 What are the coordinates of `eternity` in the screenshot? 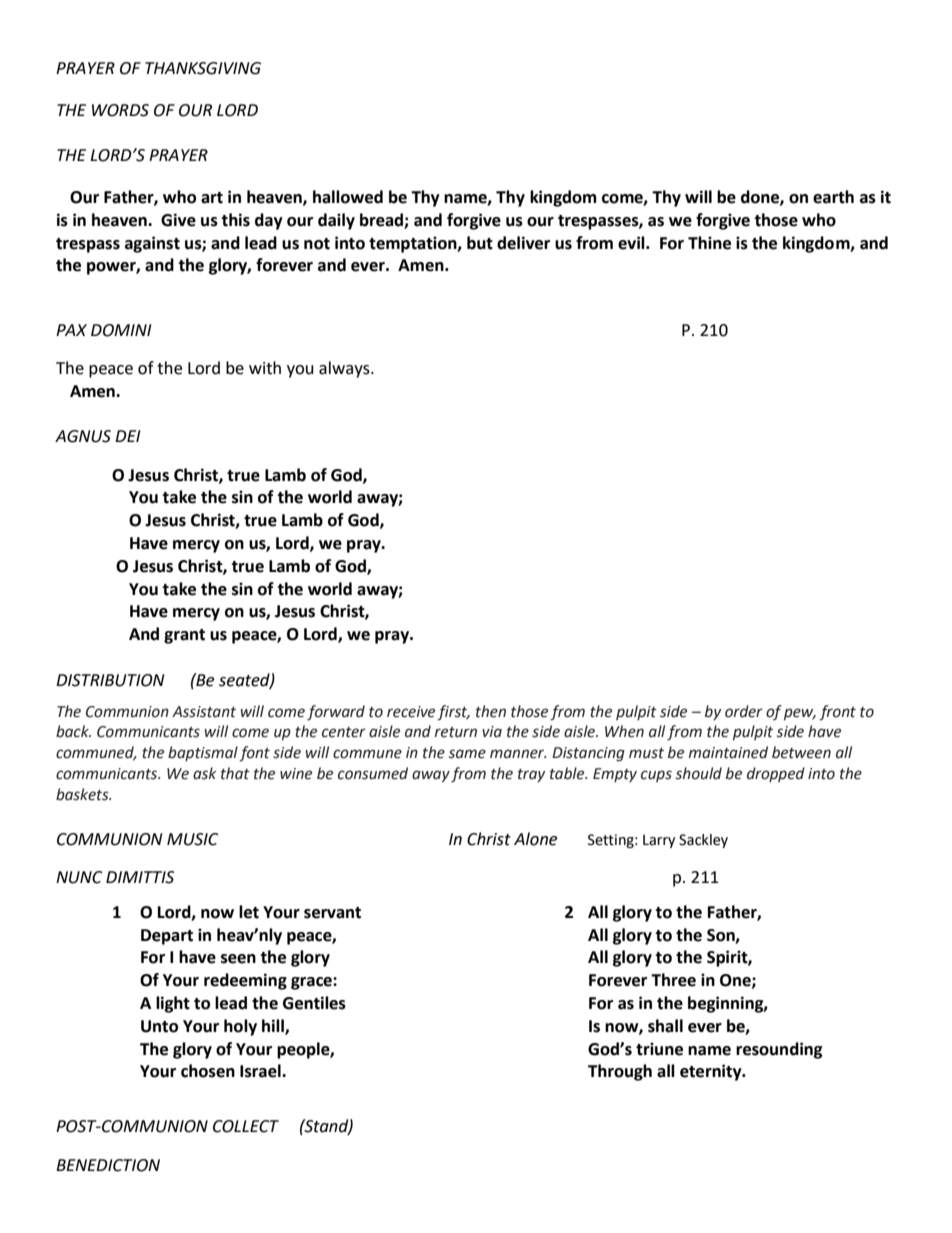 It's located at (712, 1072).
